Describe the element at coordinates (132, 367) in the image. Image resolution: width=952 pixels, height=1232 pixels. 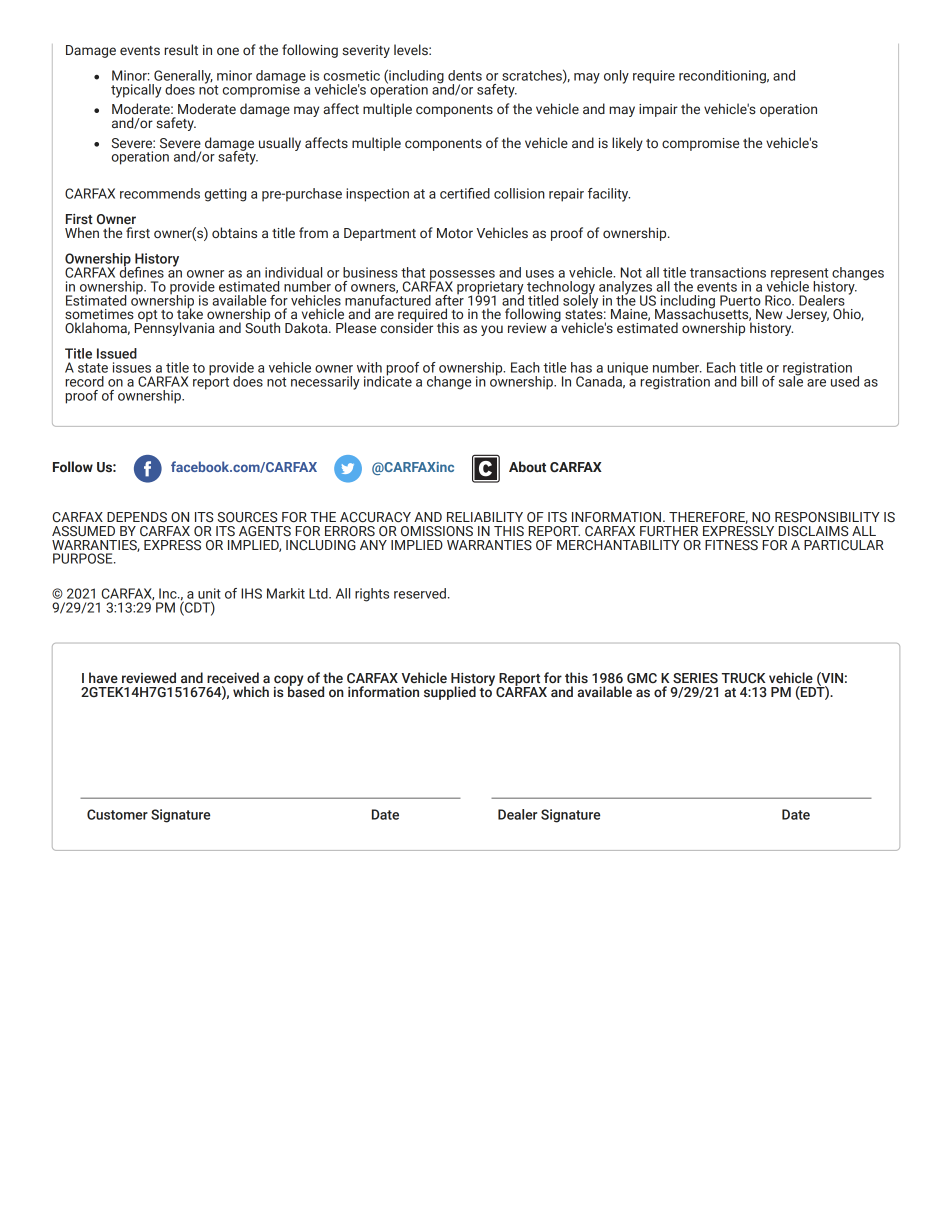
I see `issues` at that location.
